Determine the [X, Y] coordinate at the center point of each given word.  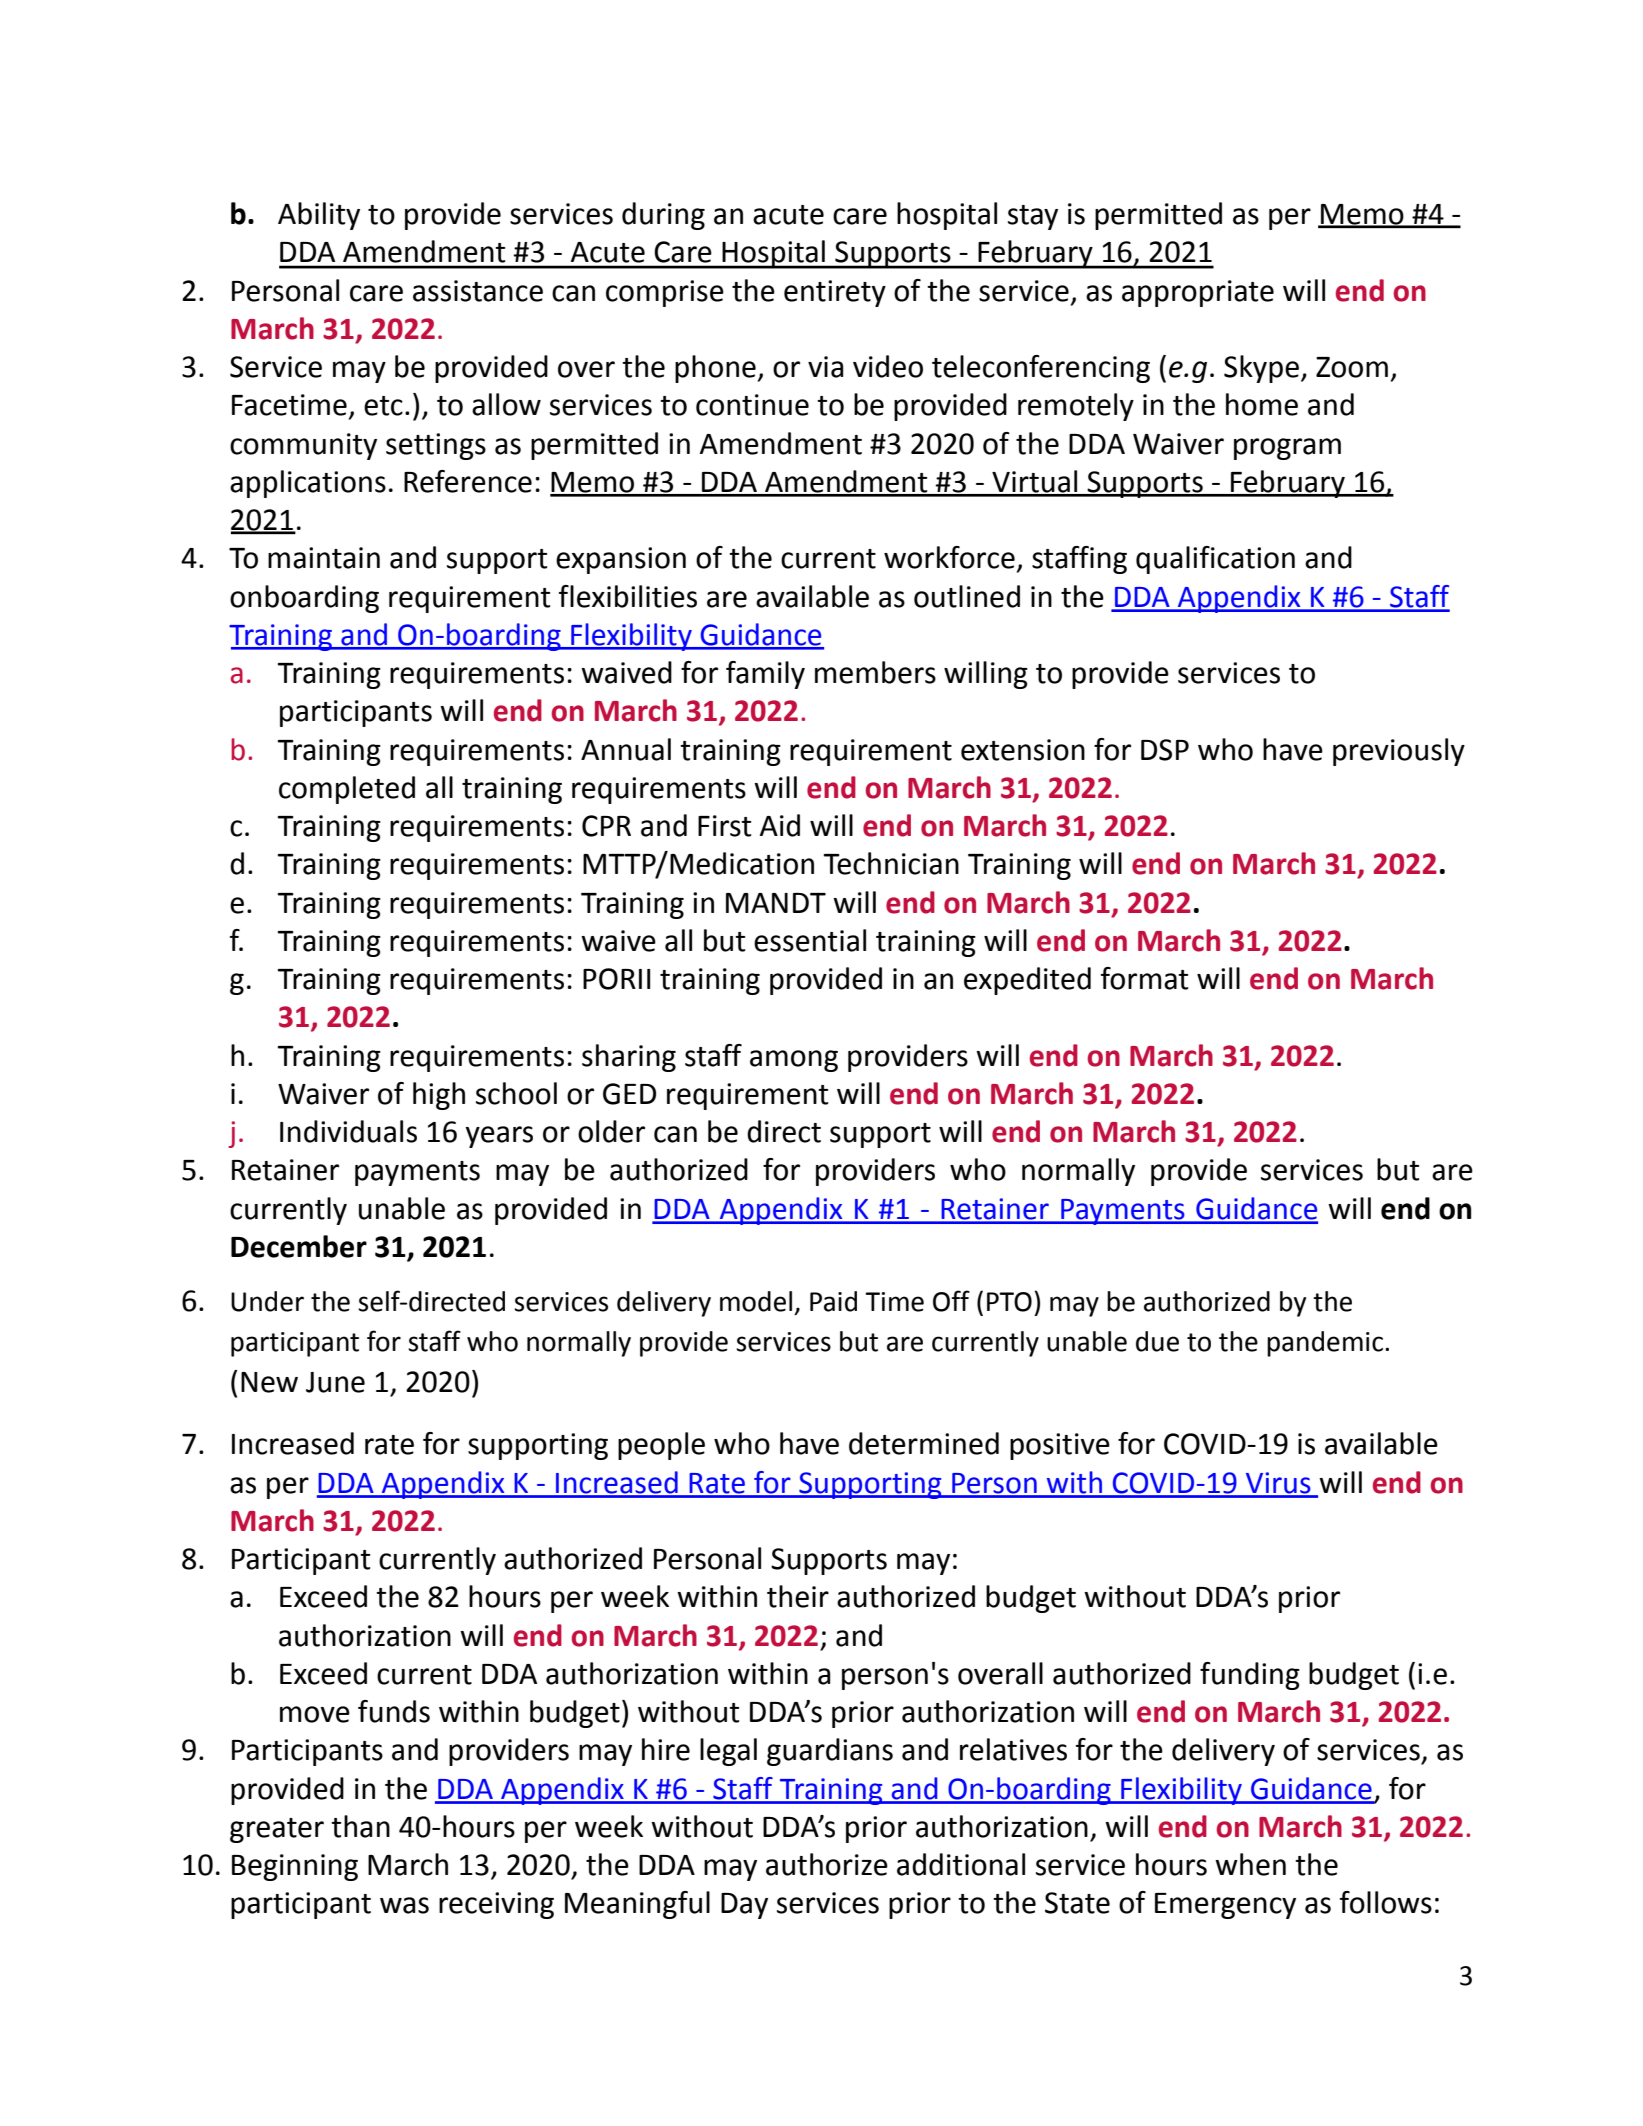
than [360, 1826]
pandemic [1325, 1344]
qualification [1215, 560]
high [439, 1096]
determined [924, 1443]
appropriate [1198, 293]
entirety [835, 293]
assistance [478, 291]
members [875, 672]
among [794, 1061]
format [1144, 978]
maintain [324, 558]
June [335, 1382]
